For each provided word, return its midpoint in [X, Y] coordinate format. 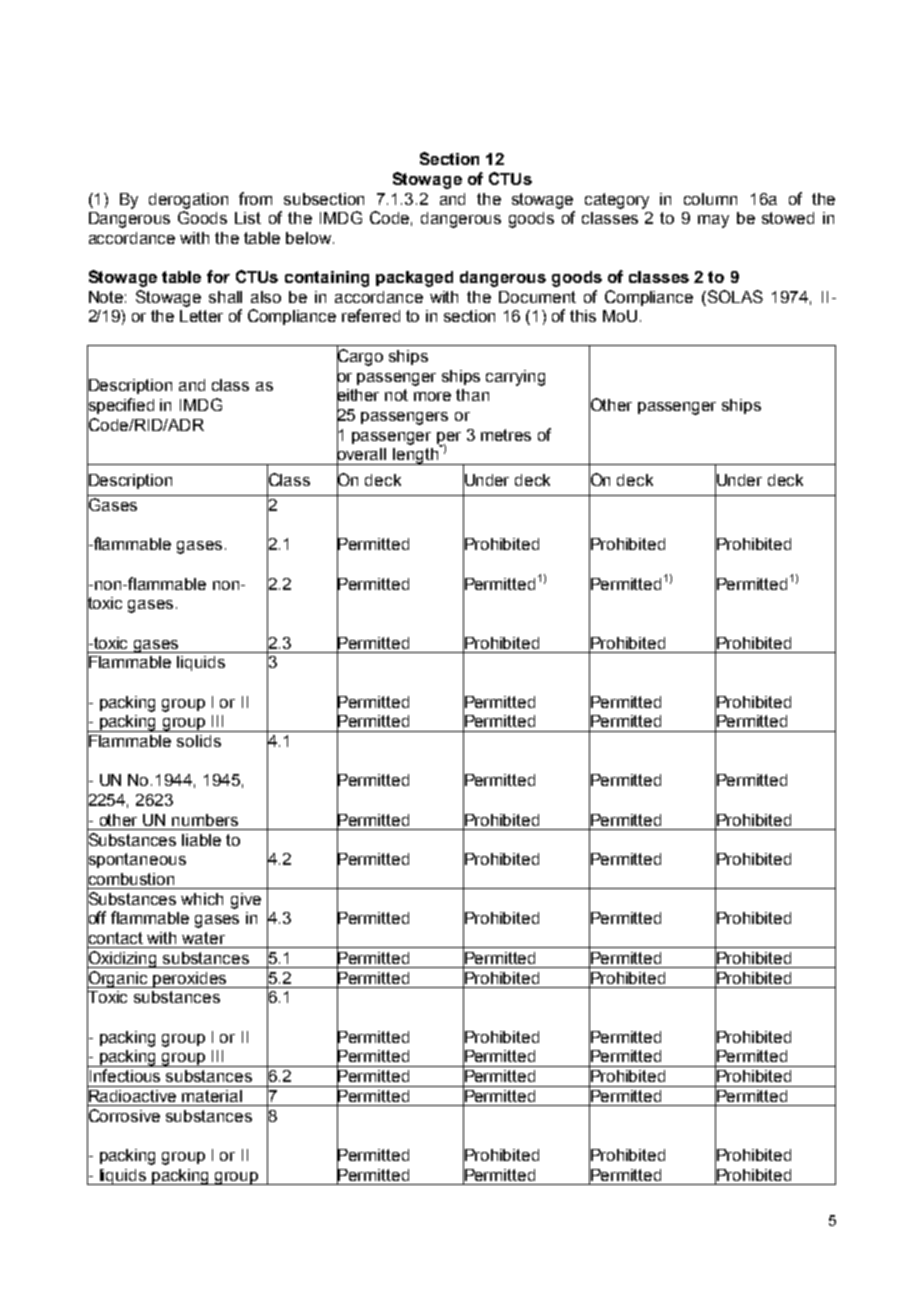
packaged [414, 279]
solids [199, 741]
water [203, 938]
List [248, 218]
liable [201, 840]
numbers [205, 820]
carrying [515, 378]
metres [506, 435]
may [713, 221]
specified [120, 406]
